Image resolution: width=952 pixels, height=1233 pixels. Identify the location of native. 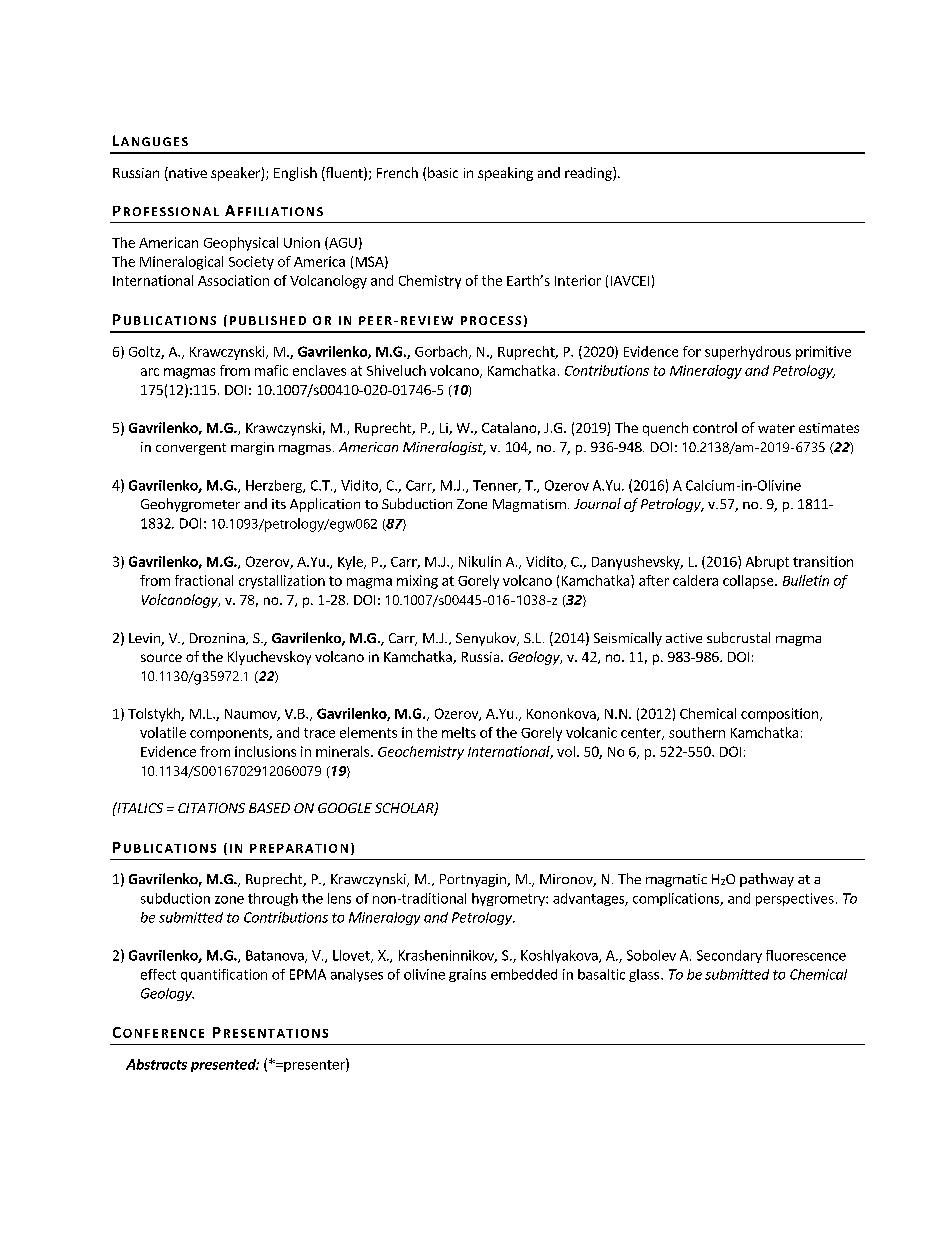
(187, 172).
